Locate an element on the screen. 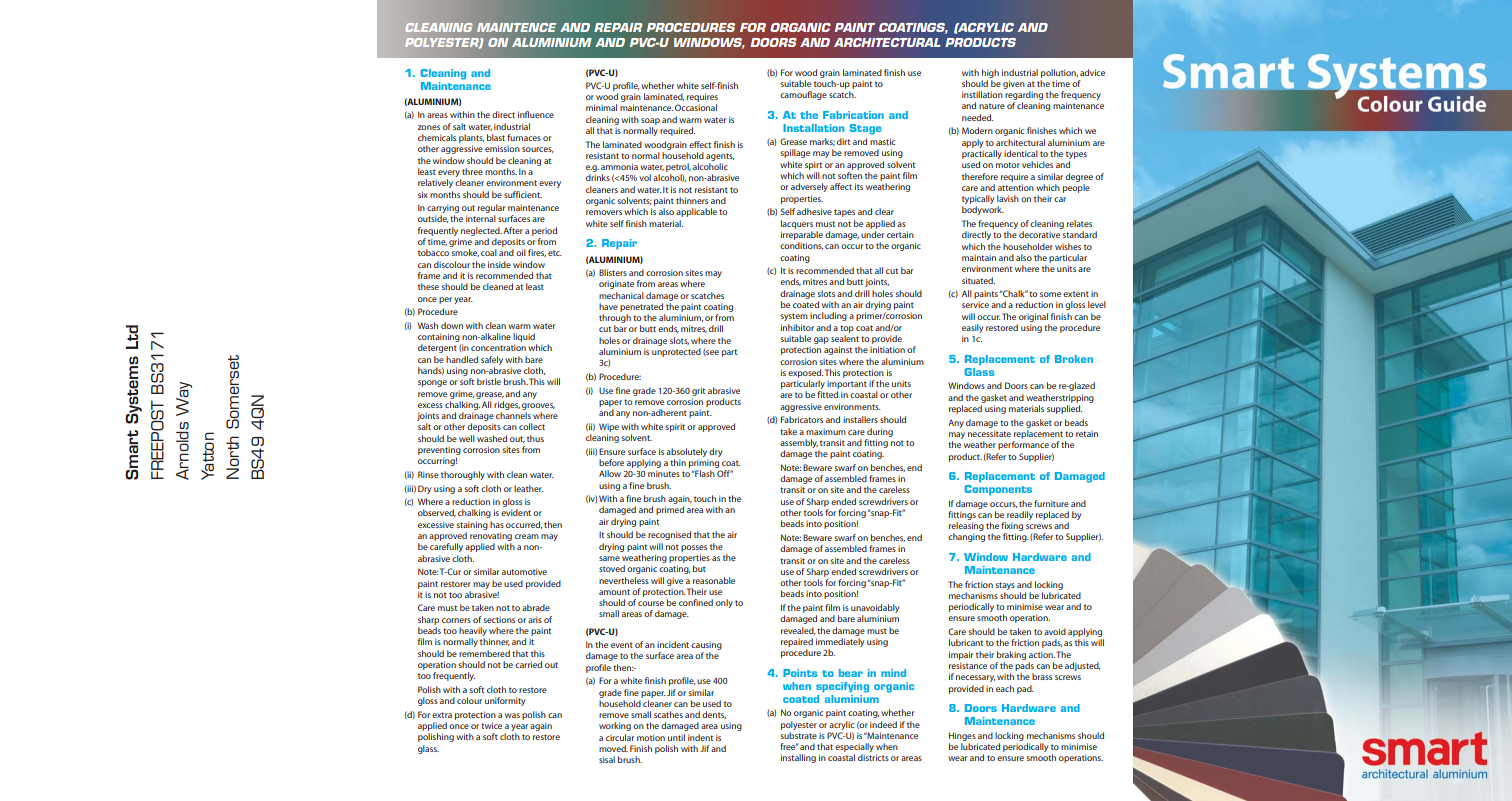  maintain is located at coordinates (979, 257).
